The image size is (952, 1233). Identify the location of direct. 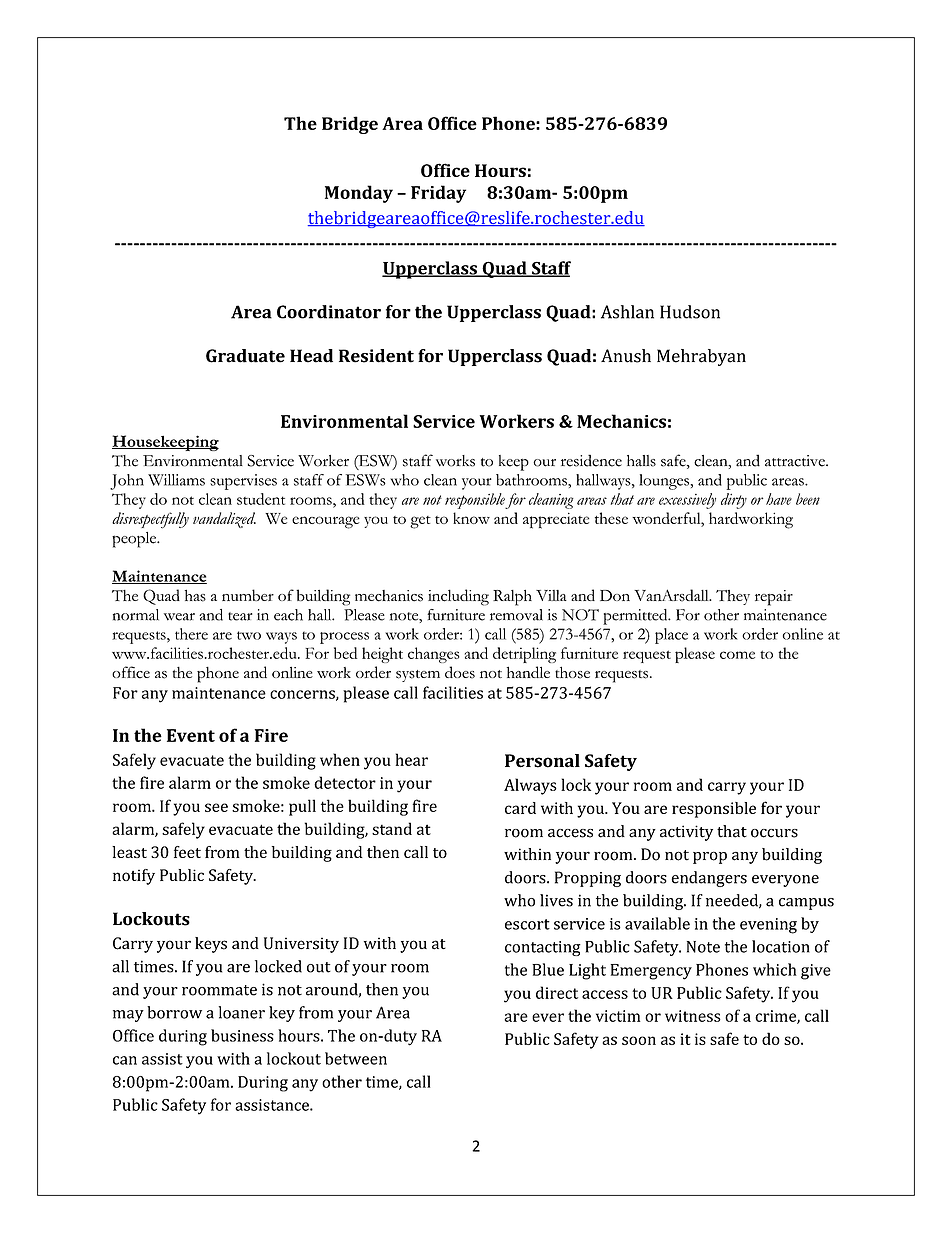
(557, 992).
